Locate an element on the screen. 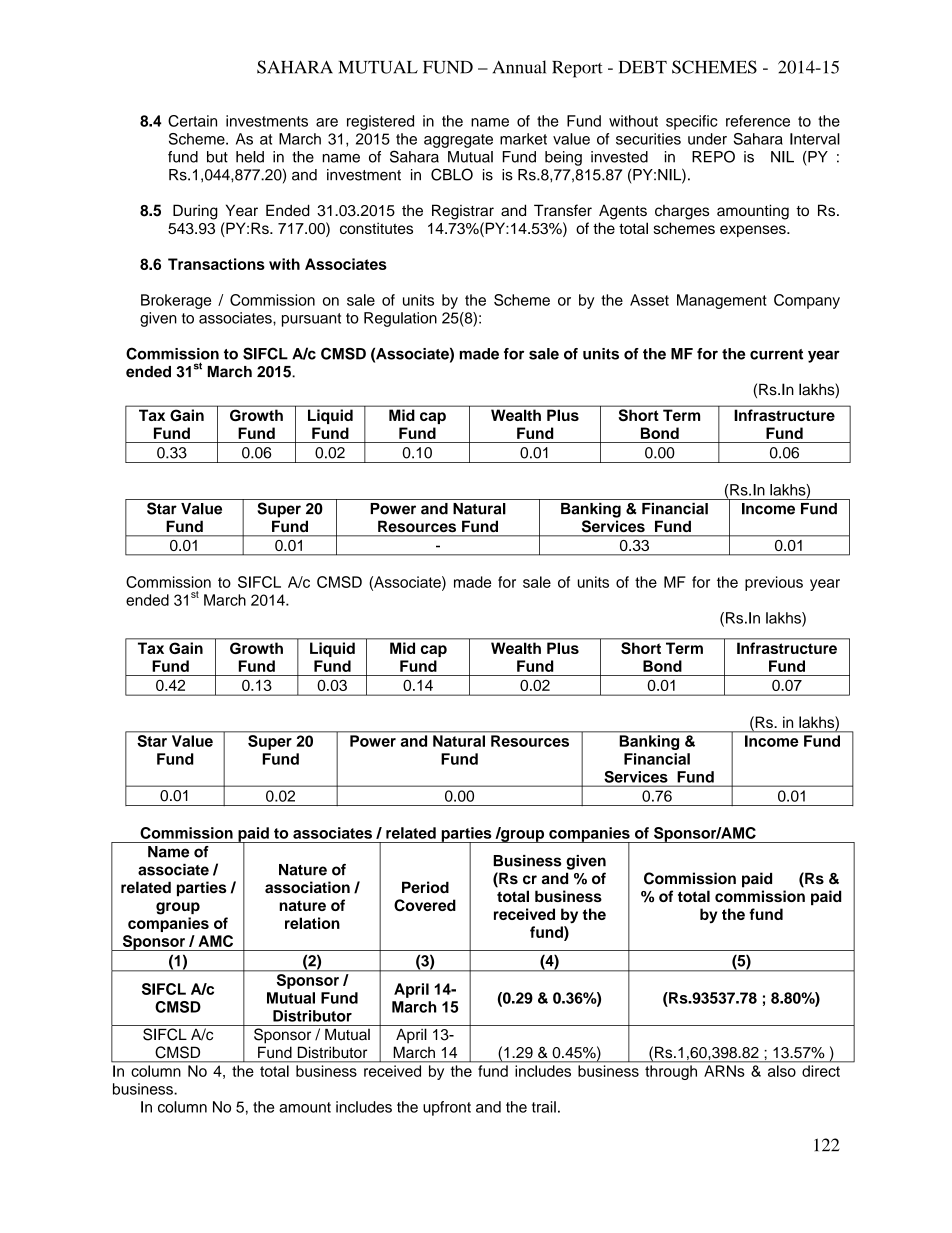 This screenshot has width=952, height=1233. previous is located at coordinates (774, 583).
